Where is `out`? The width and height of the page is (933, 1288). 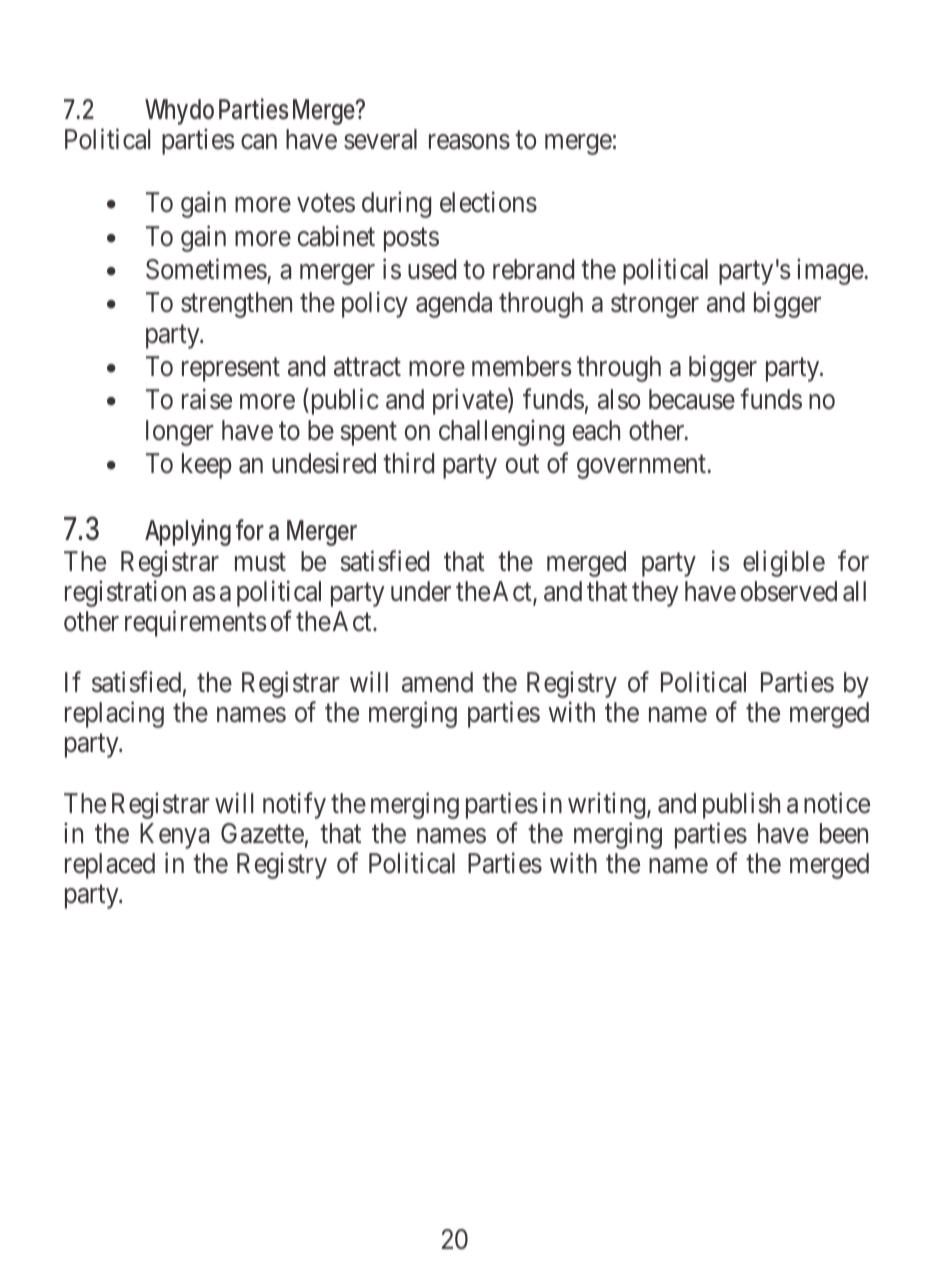
out is located at coordinates (522, 464).
